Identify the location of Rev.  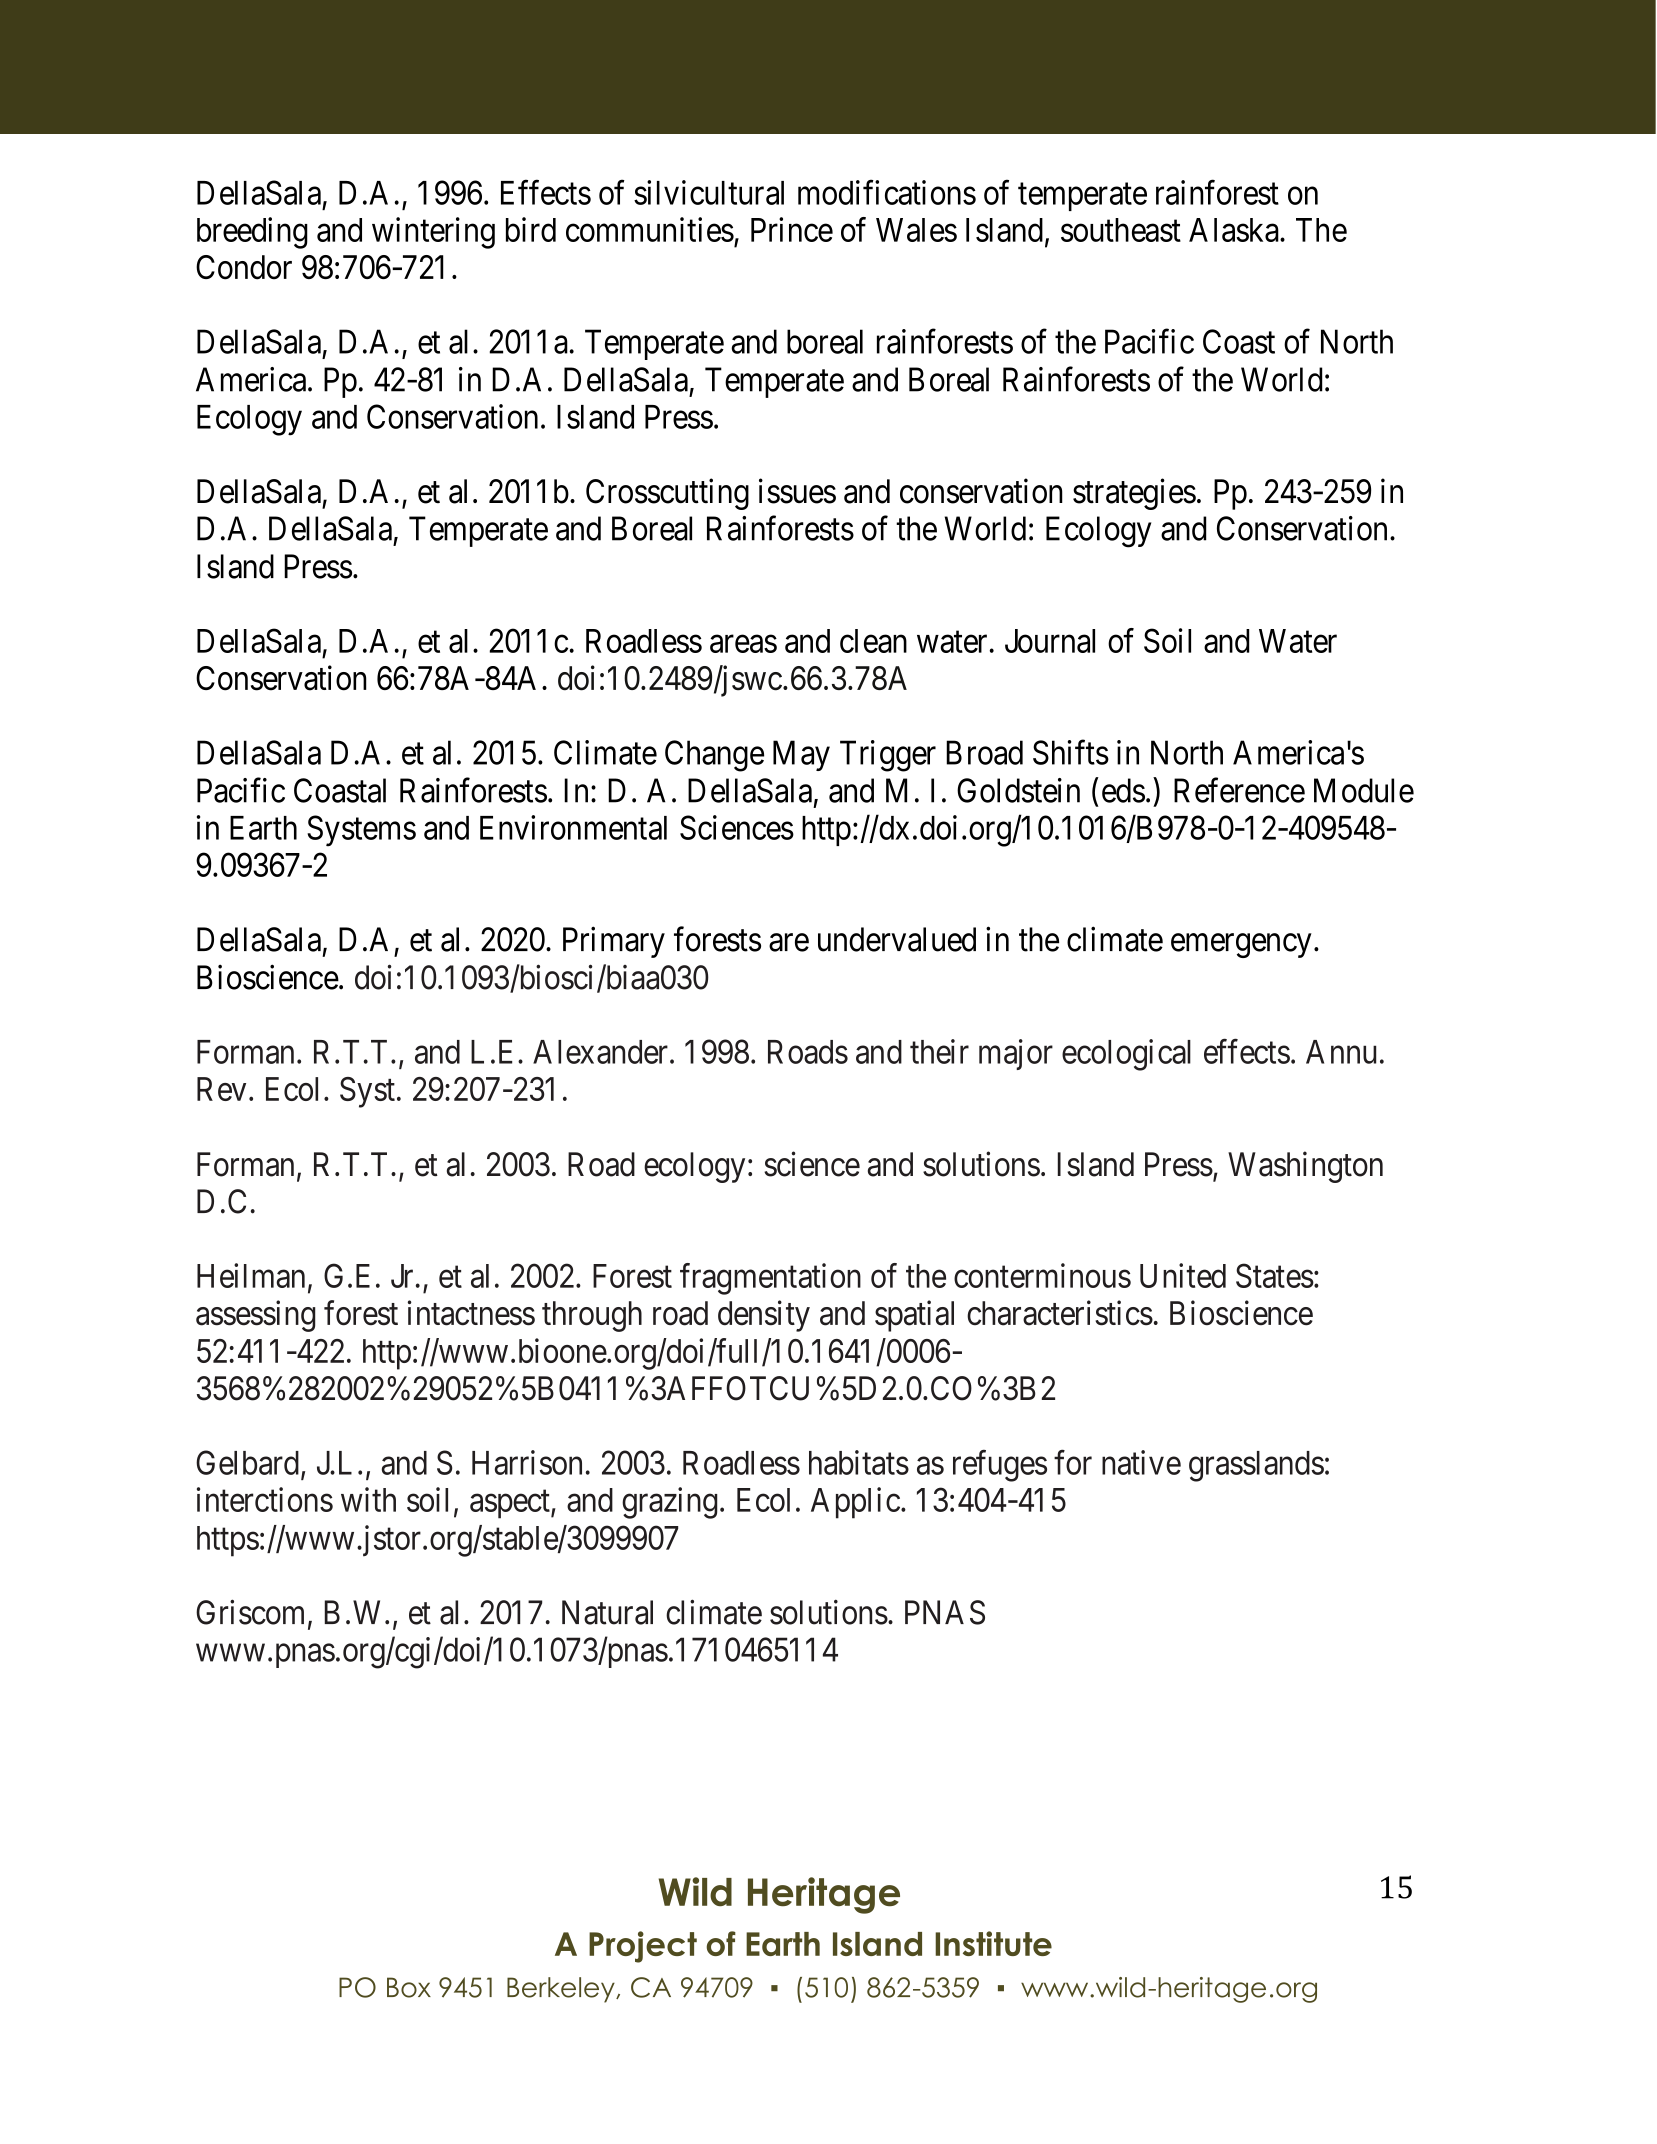
(221, 1089).
